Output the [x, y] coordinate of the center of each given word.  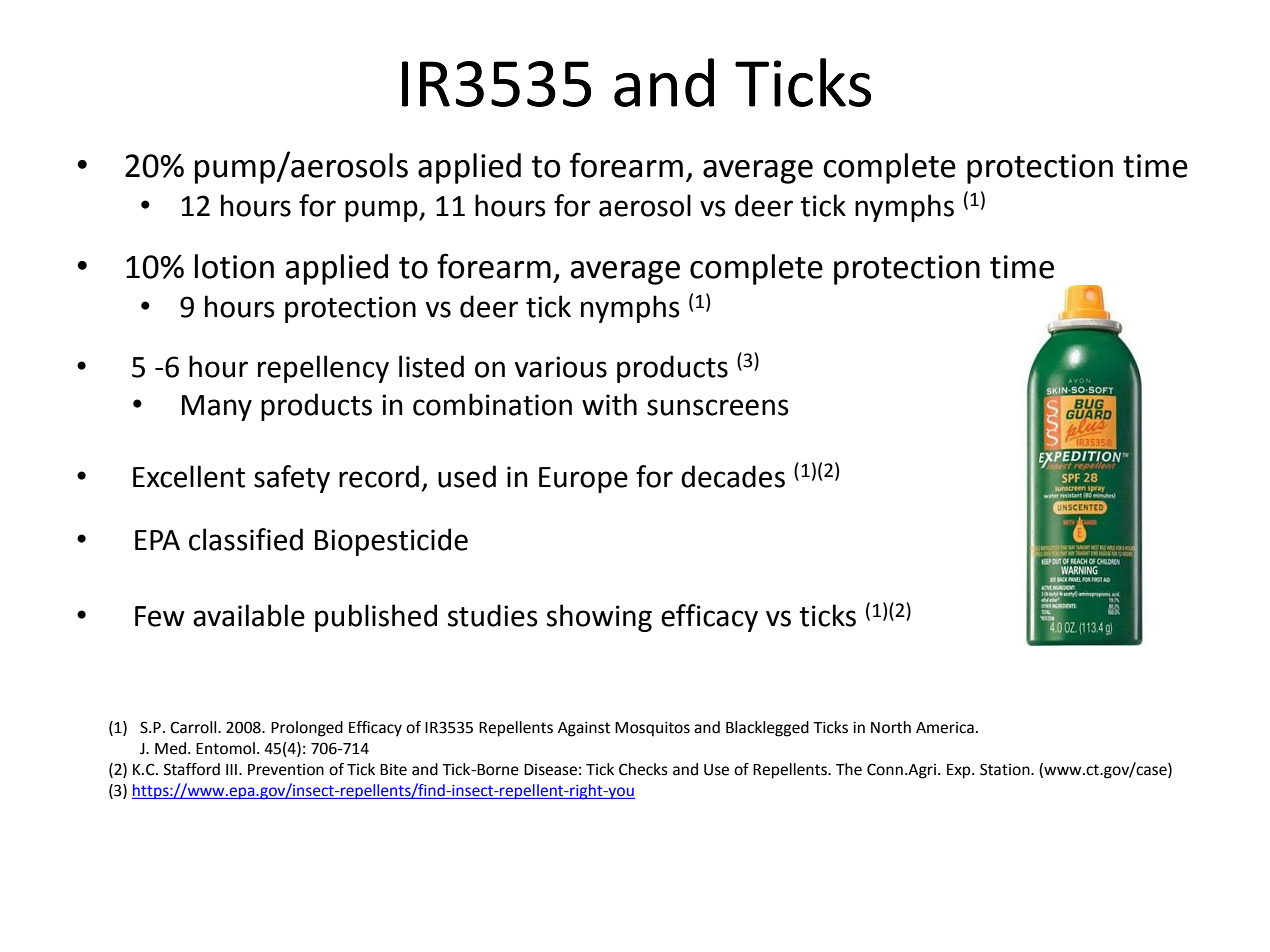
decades [733, 476]
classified [246, 539]
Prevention [286, 770]
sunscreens [718, 407]
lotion [234, 266]
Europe [583, 480]
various [561, 367]
